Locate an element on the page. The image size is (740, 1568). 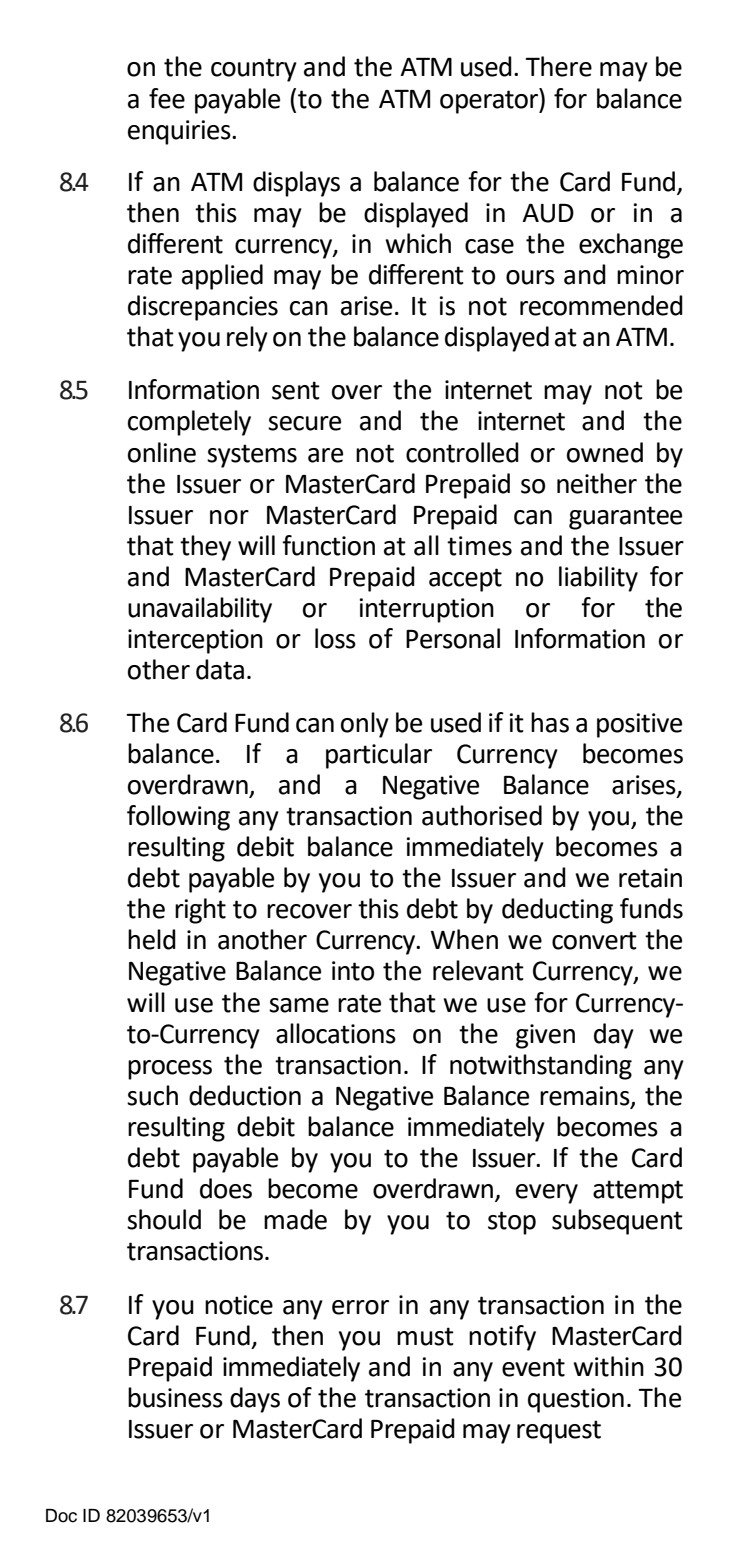
There is located at coordinates (558, 66).
